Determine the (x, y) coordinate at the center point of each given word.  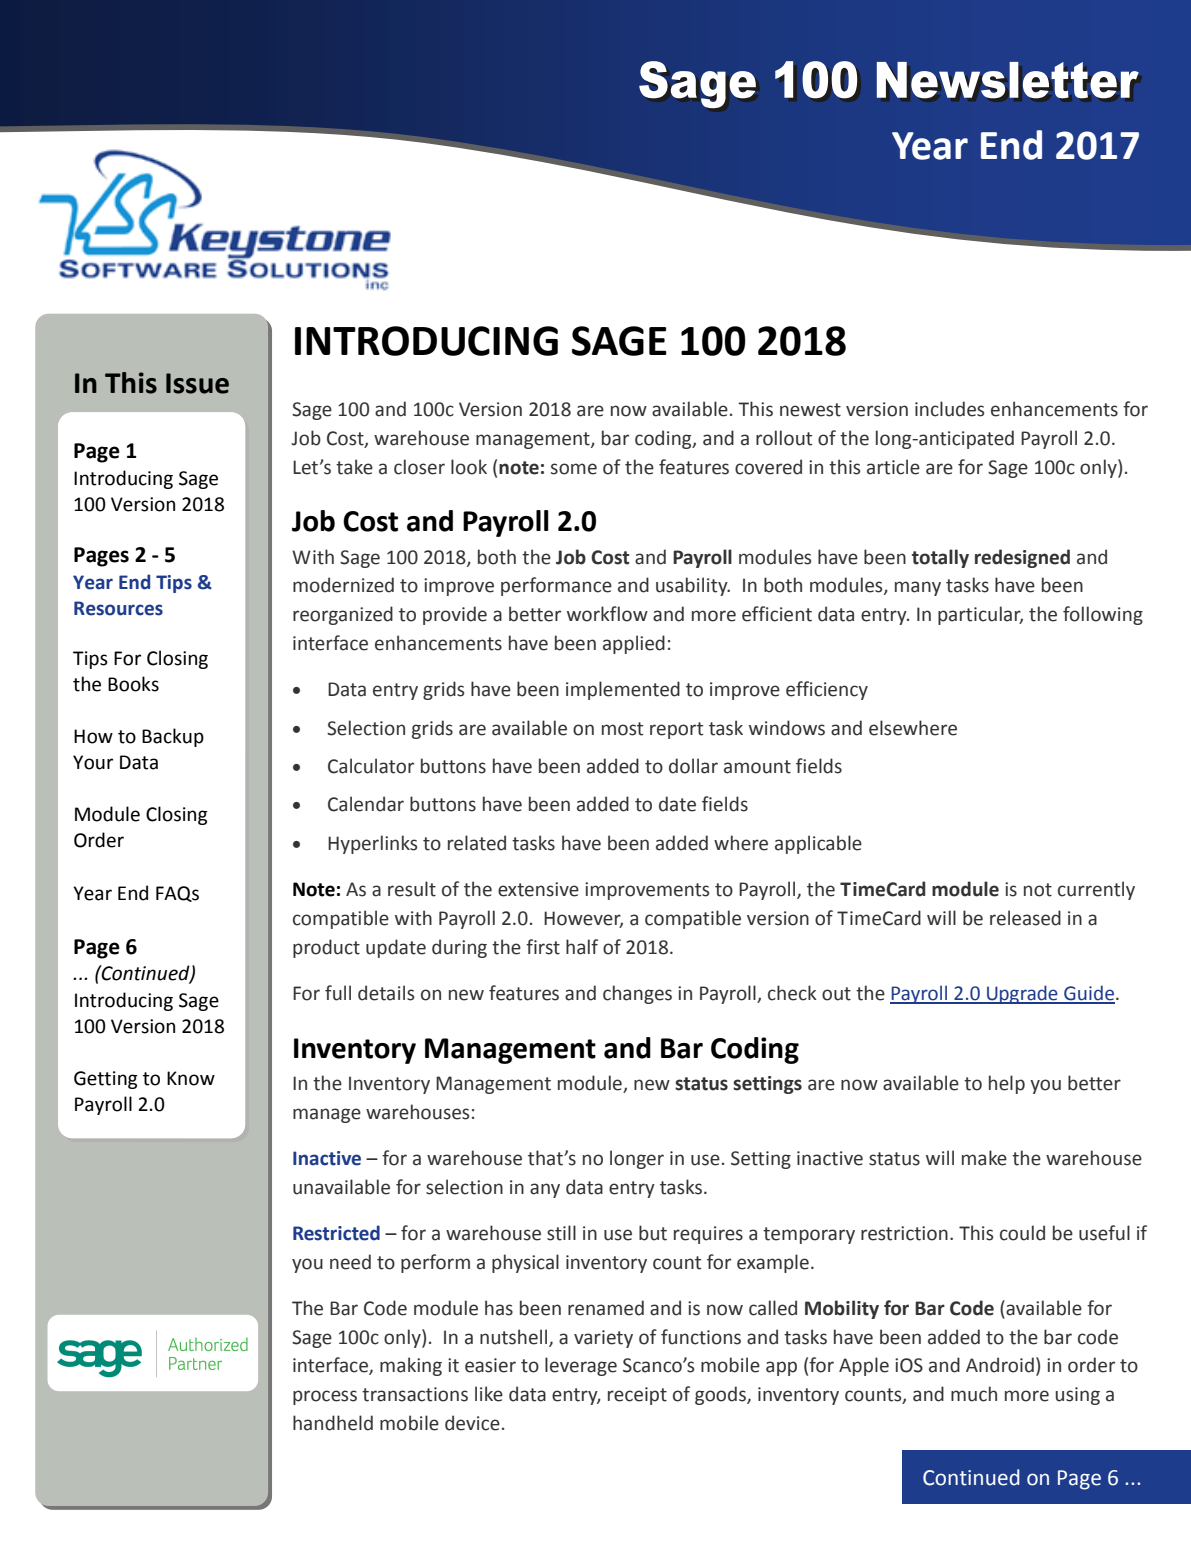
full (338, 993)
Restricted (336, 1233)
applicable (818, 844)
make (984, 1158)
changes (637, 994)
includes (949, 409)
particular (980, 615)
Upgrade (1022, 994)
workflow (607, 614)
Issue (197, 383)
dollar (693, 766)
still (561, 1233)
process (325, 1397)
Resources (118, 608)
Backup (173, 737)
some (574, 469)
